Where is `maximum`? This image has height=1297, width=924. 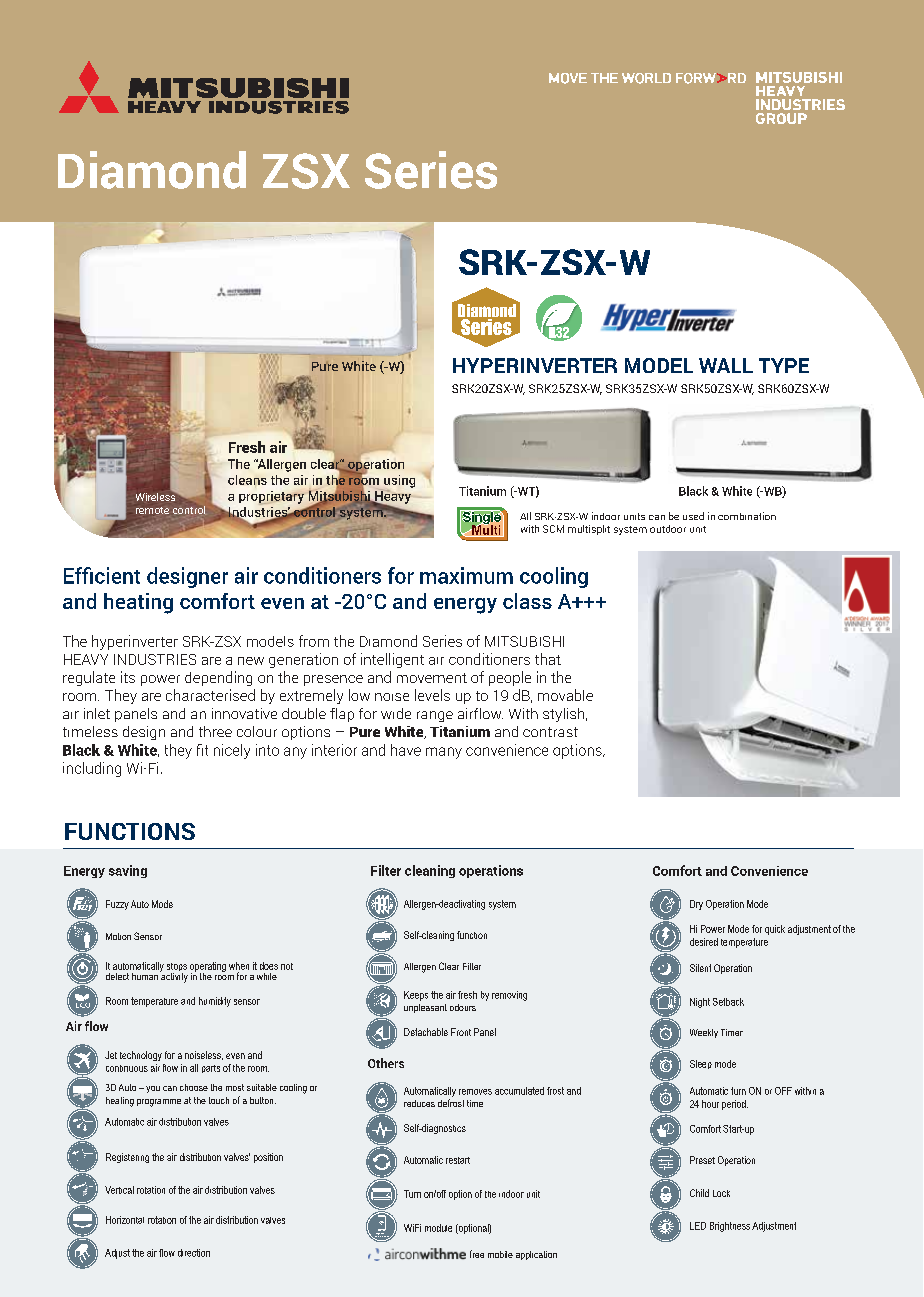
maximum is located at coordinates (466, 575).
